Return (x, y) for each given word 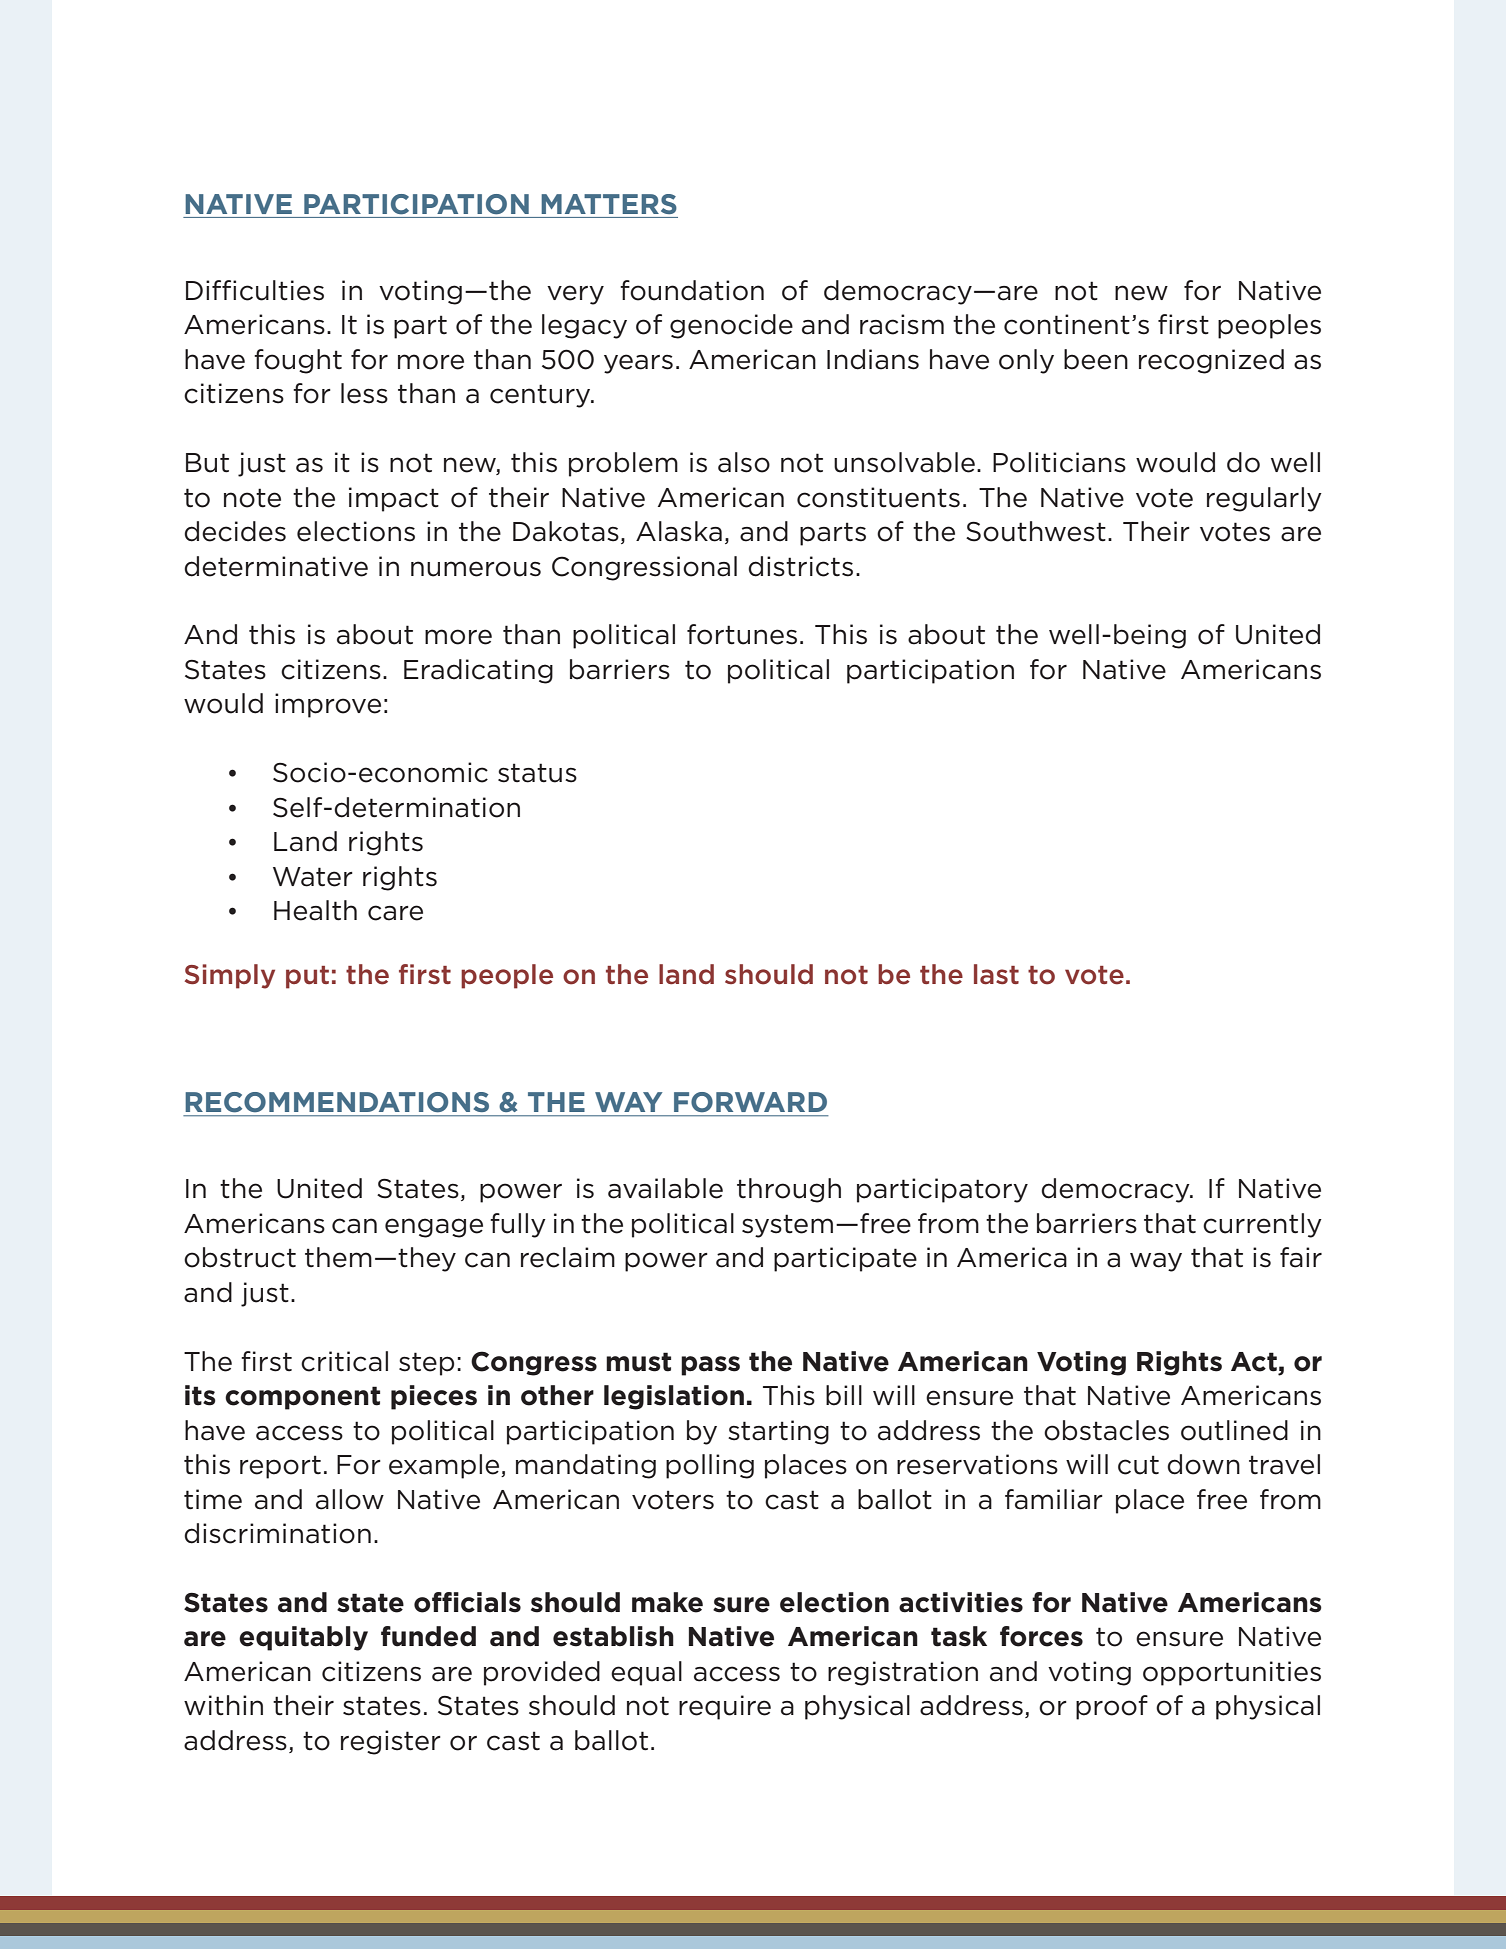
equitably (303, 1638)
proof (1112, 1707)
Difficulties (255, 290)
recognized (1211, 361)
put (307, 977)
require (725, 1707)
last (996, 974)
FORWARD (750, 1102)
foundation (692, 290)
